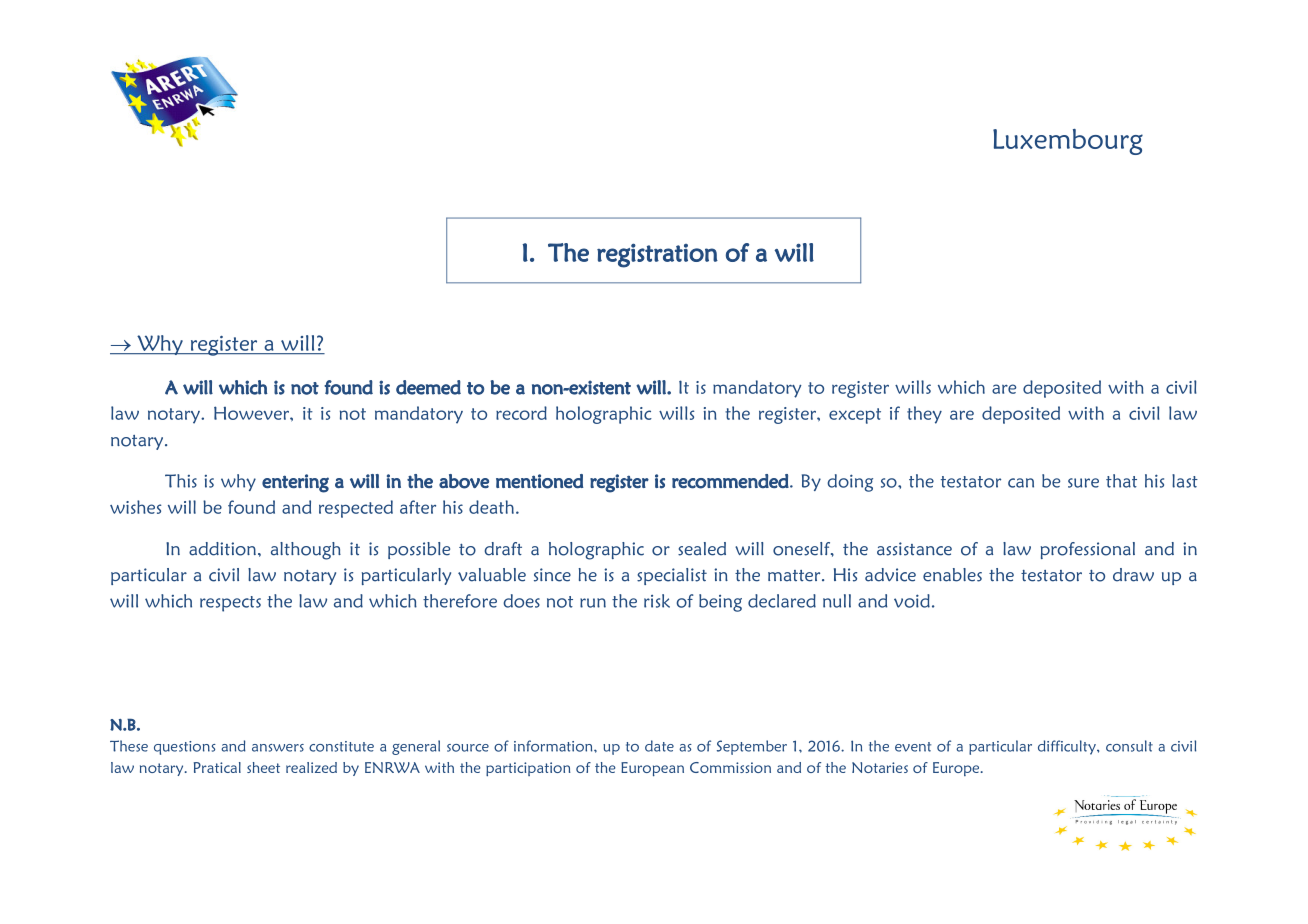 The height and width of the page is (924, 1308). What do you see at coordinates (428, 387) in the page?
I see `deemed` at bounding box center [428, 387].
